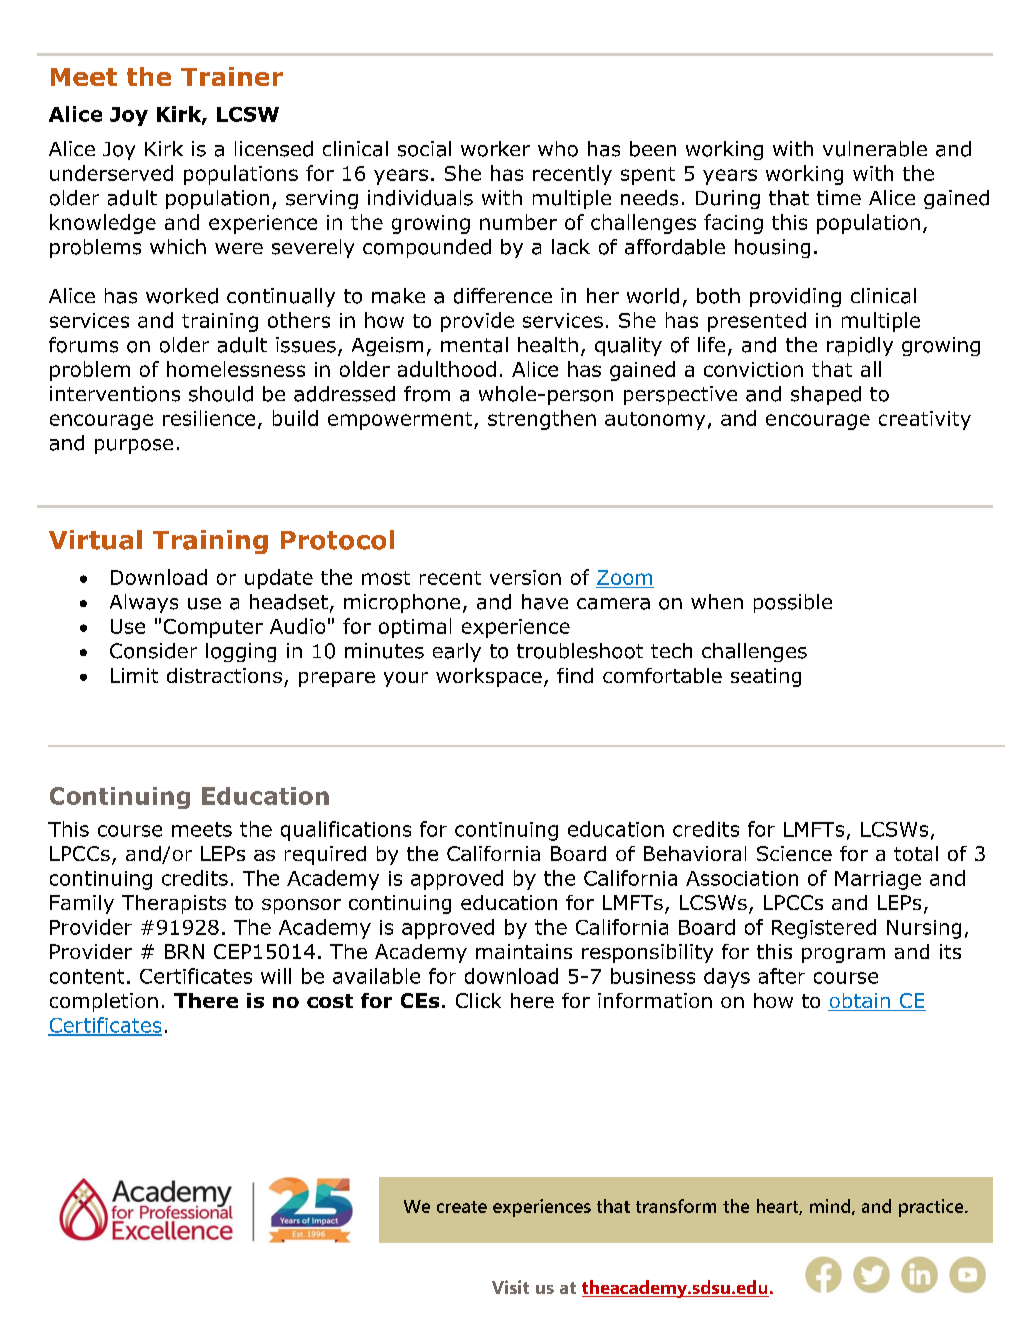  What do you see at coordinates (224, 675) in the page?
I see `distractions` at bounding box center [224, 675].
